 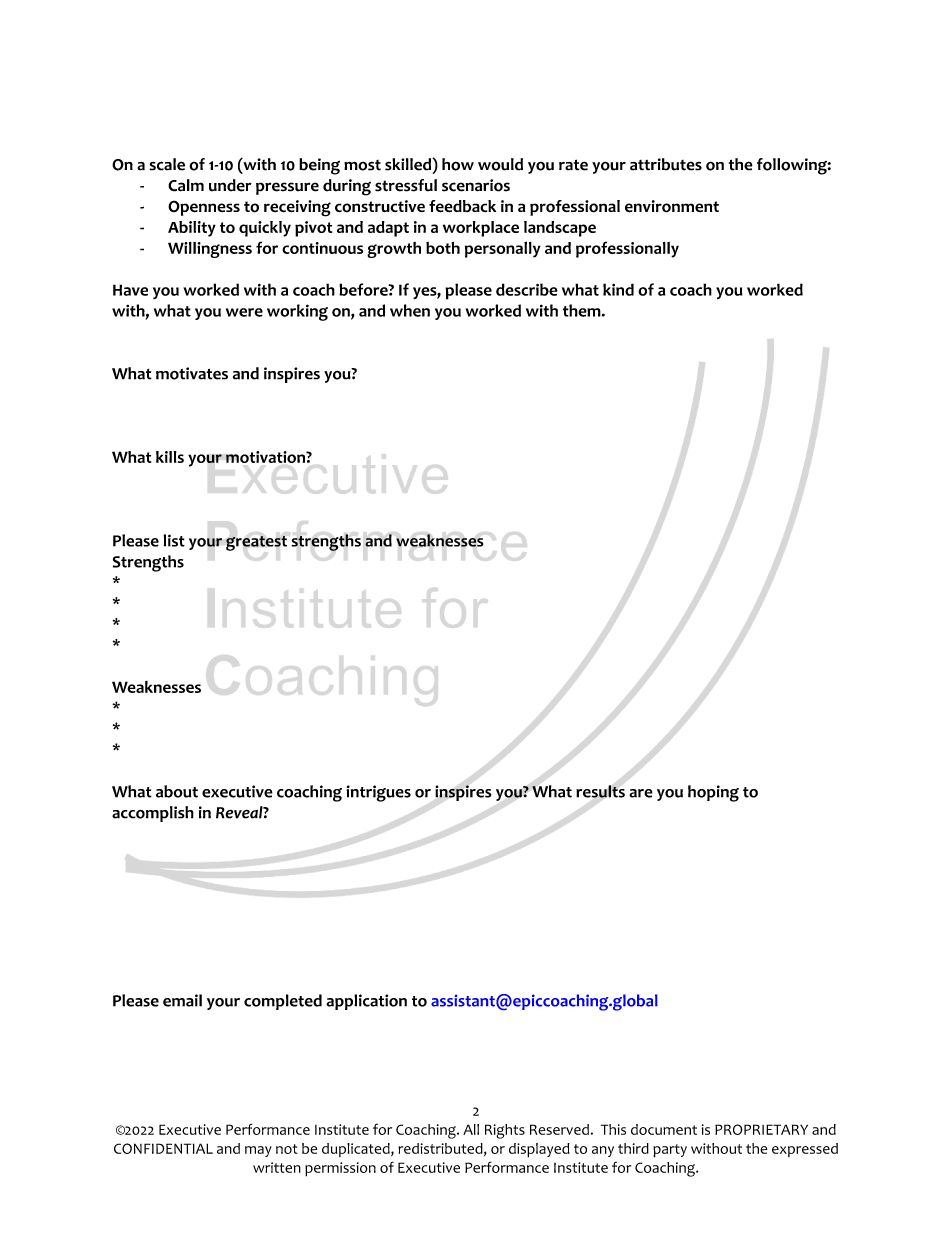 What do you see at coordinates (174, 540) in the page?
I see `list` at bounding box center [174, 540].
